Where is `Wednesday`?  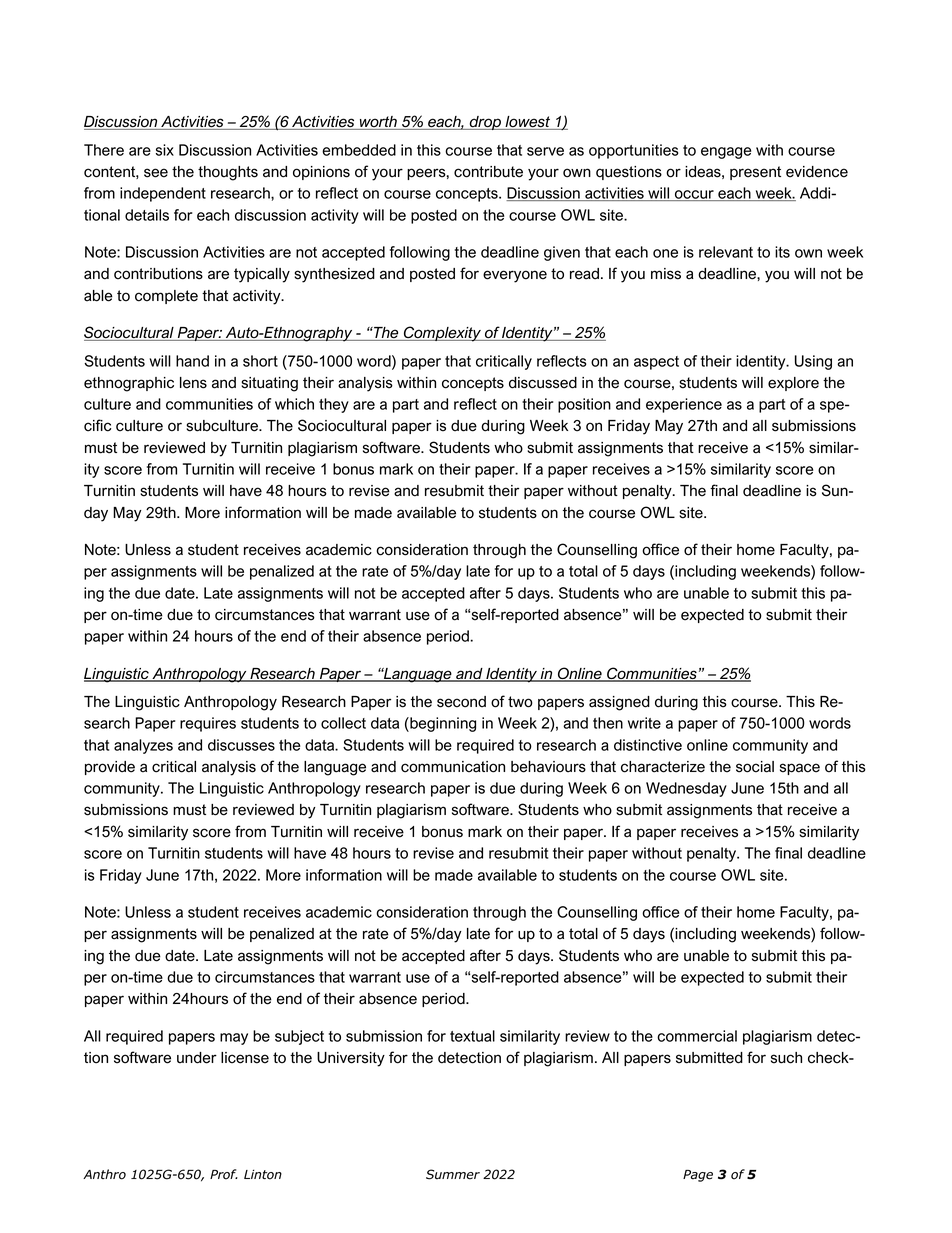
Wednesday is located at coordinates (686, 789).
